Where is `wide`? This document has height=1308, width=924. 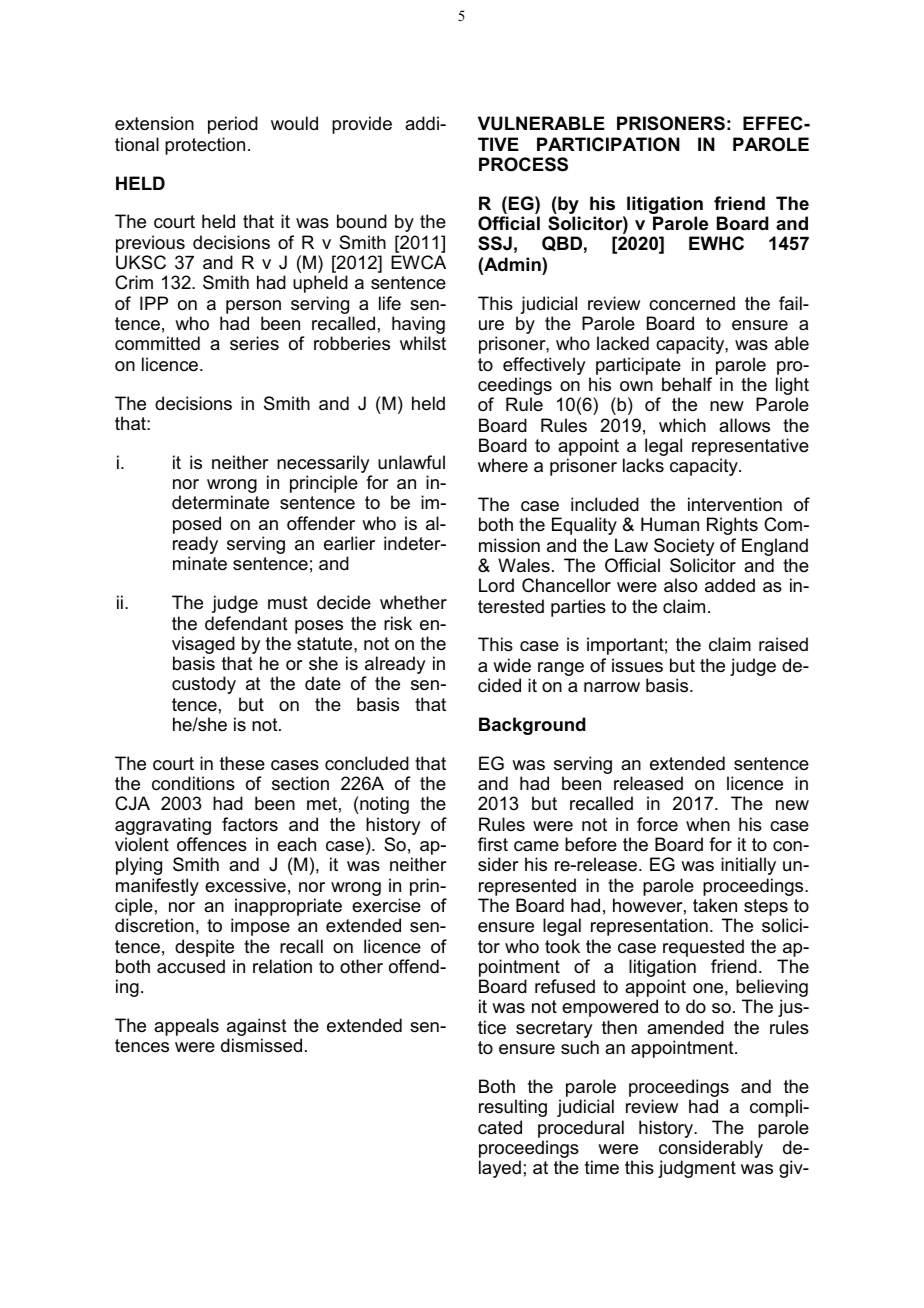
wide is located at coordinates (512, 665).
